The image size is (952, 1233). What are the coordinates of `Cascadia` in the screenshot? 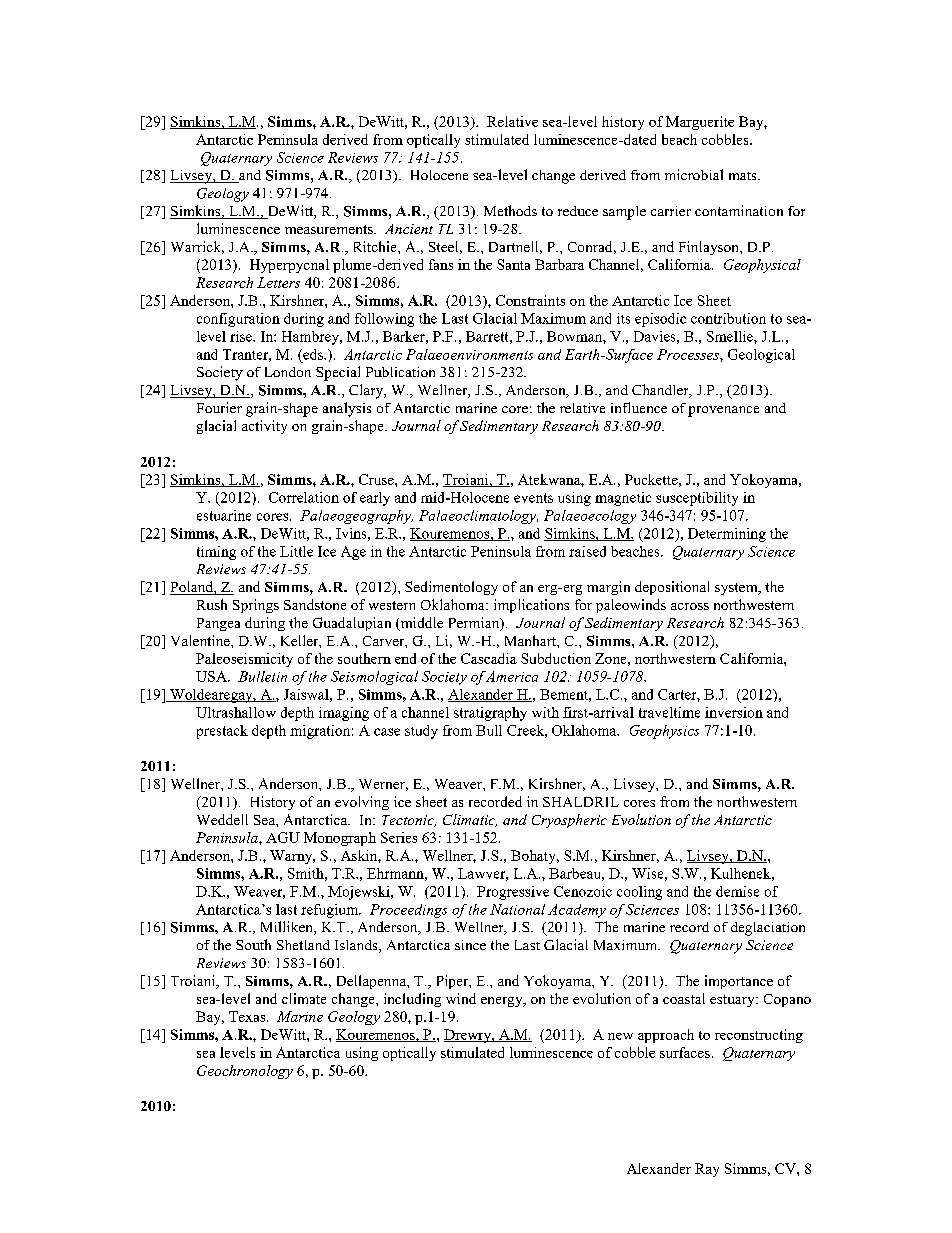 It's located at (489, 658).
